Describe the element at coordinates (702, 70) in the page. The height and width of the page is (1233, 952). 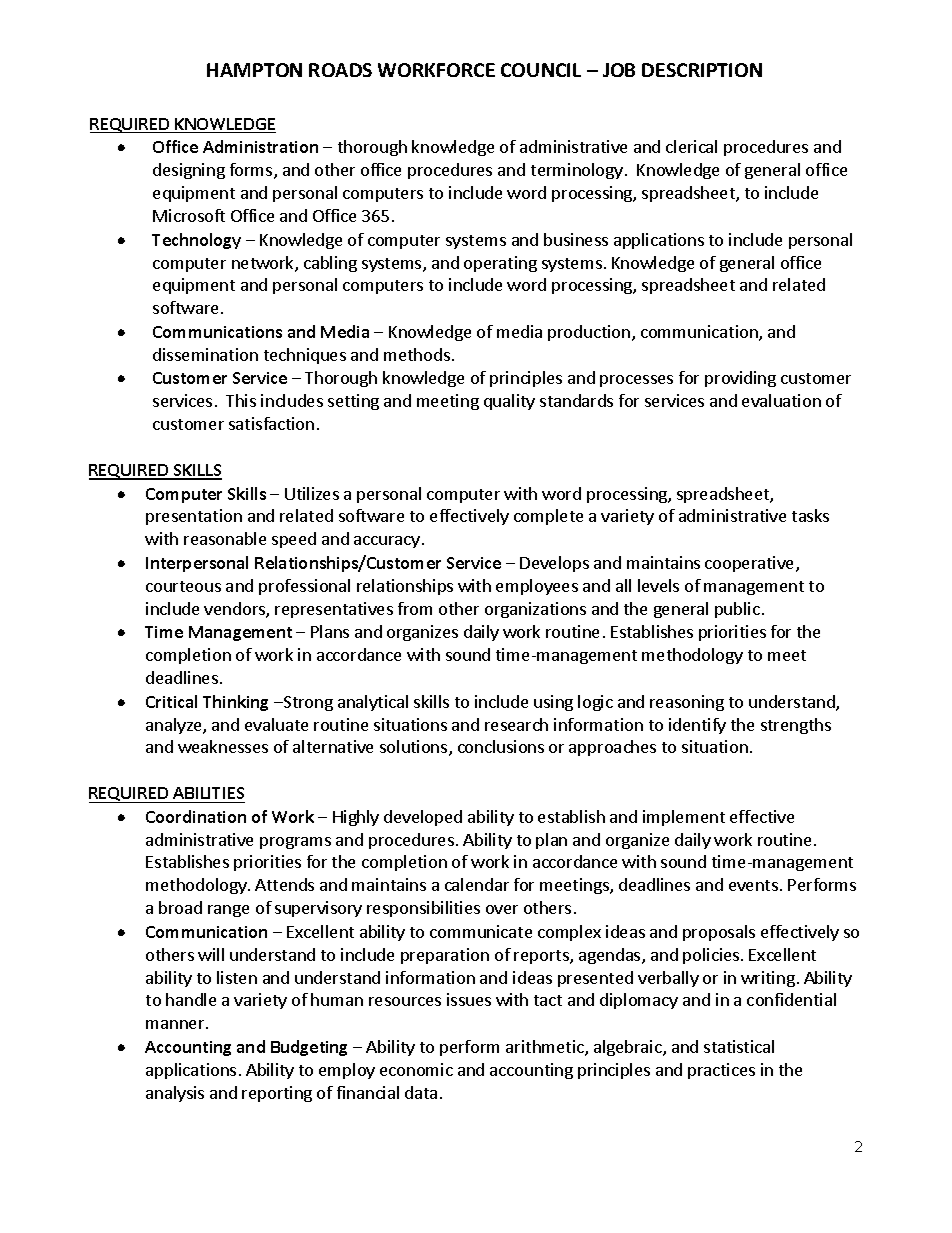
I see `DESCRIPTION` at that location.
